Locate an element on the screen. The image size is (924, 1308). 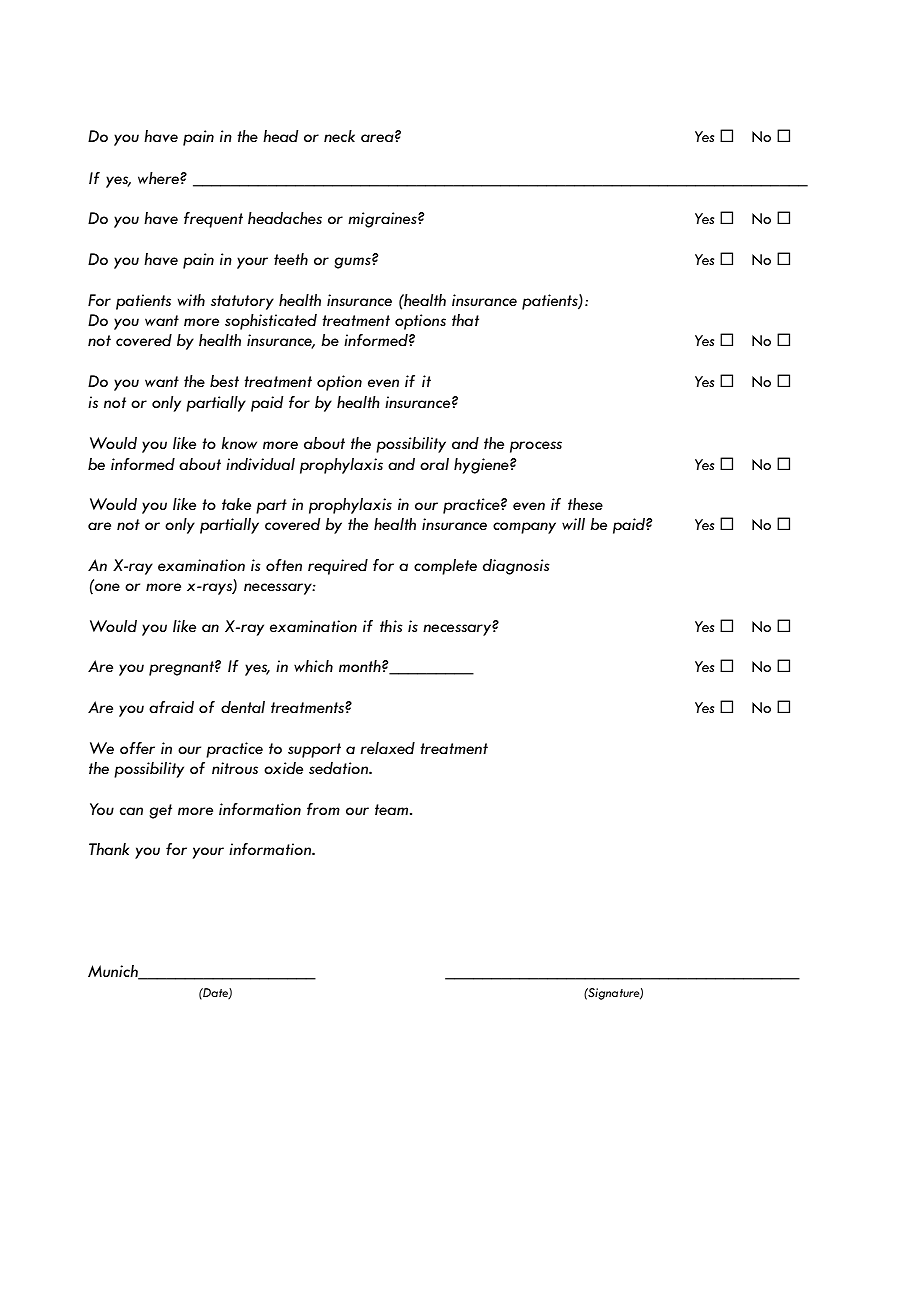
frequent is located at coordinates (213, 220).
